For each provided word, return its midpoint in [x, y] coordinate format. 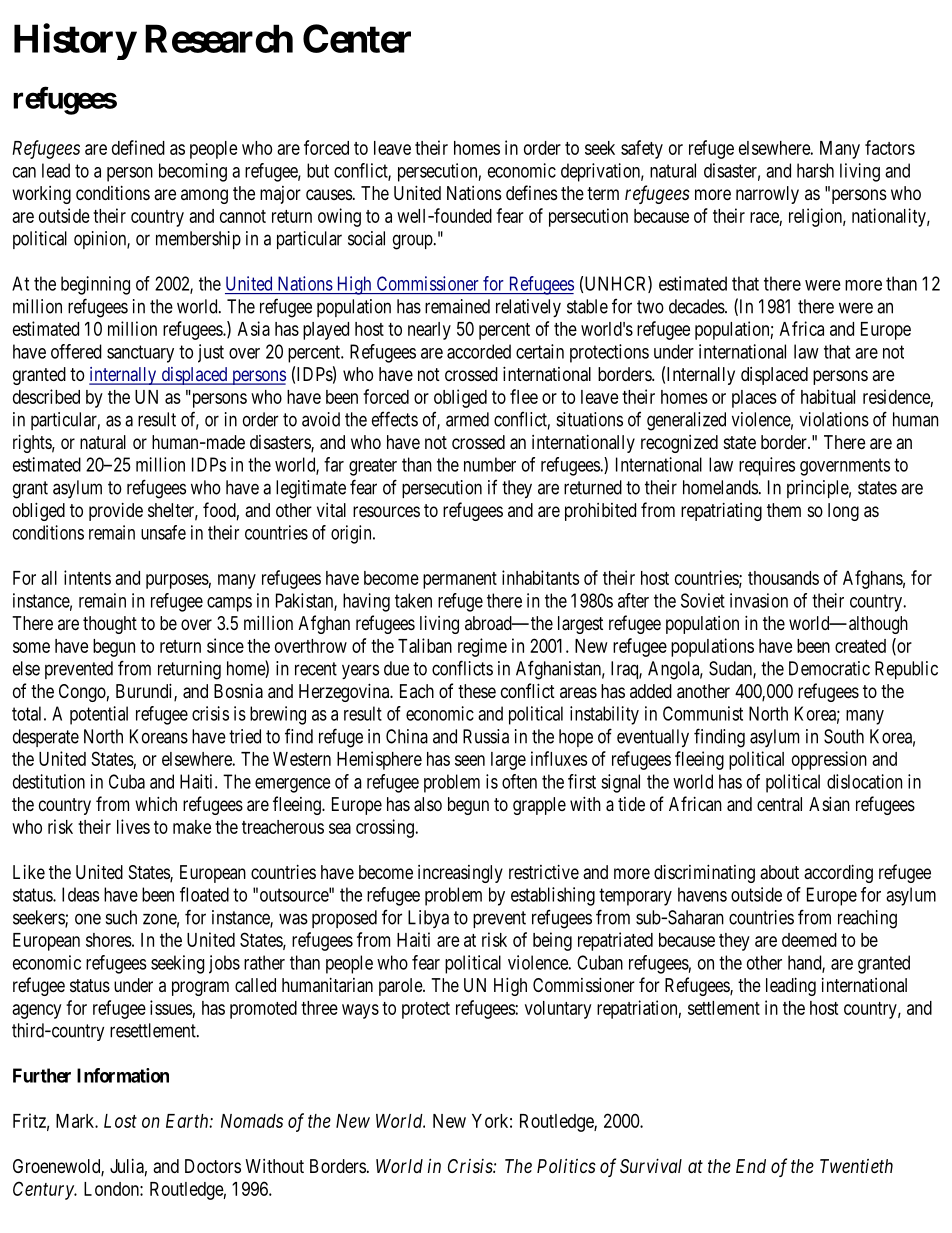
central [779, 804]
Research [219, 38]
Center [357, 38]
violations [834, 419]
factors [890, 147]
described [46, 396]
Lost [120, 1121]
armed [467, 419]
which [156, 803]
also [428, 804]
